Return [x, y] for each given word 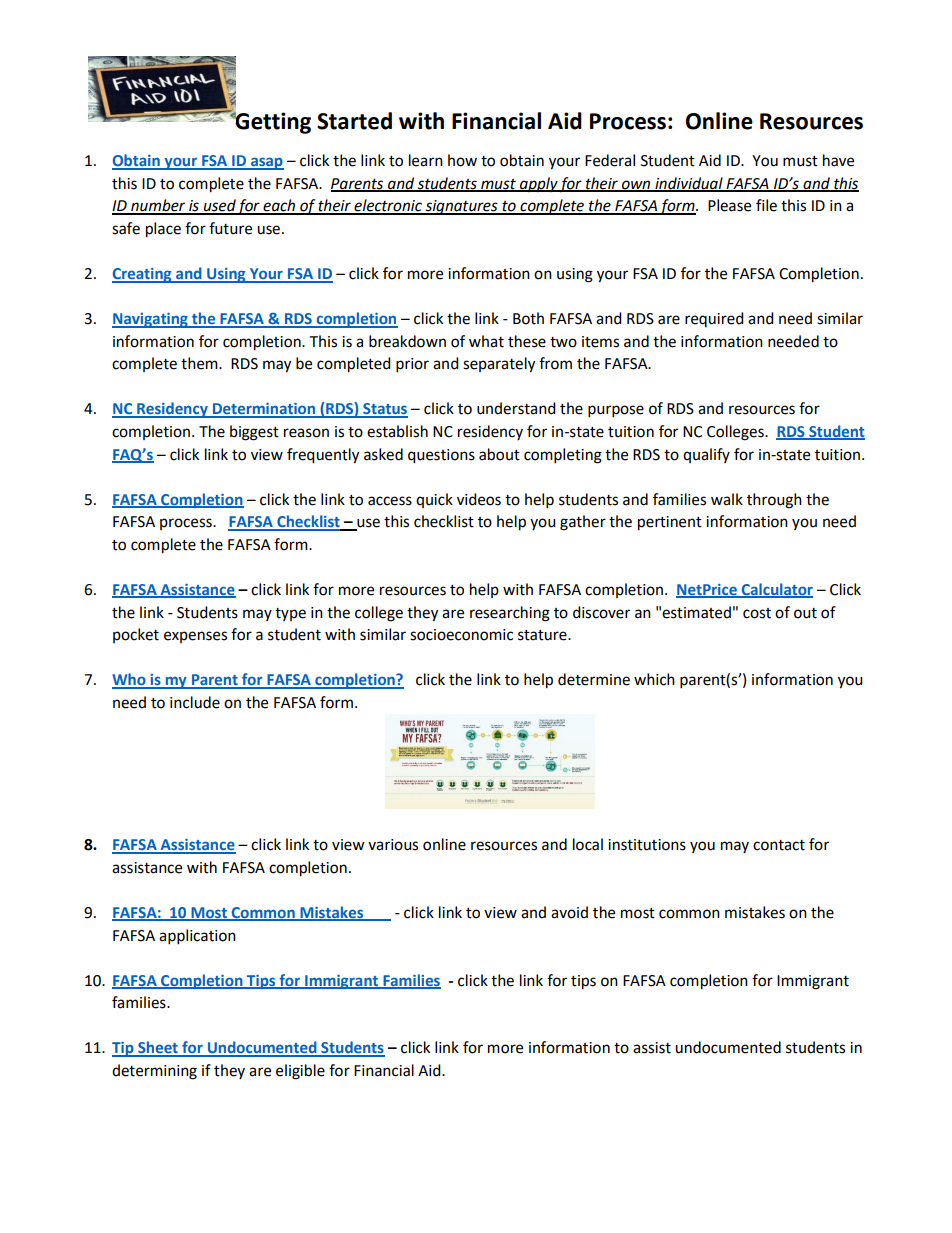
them [200, 363]
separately [499, 365]
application [197, 937]
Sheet [158, 1048]
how [462, 160]
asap [266, 163]
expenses [195, 637]
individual [689, 184]
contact [779, 845]
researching [510, 614]
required [714, 319]
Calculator [776, 590]
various [393, 845]
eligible [300, 1072]
